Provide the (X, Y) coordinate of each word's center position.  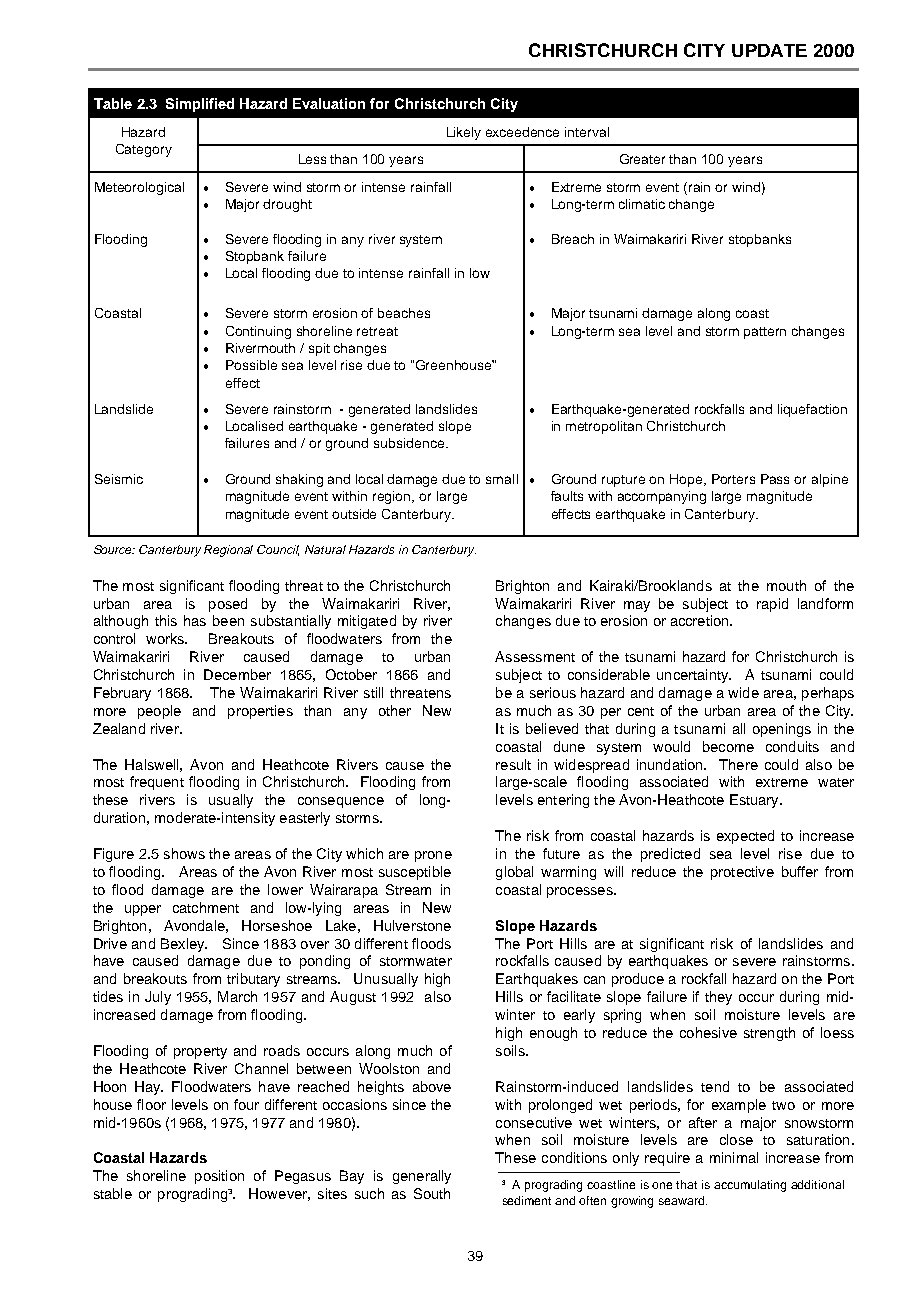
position (219, 1177)
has (195, 620)
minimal (734, 1157)
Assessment (535, 656)
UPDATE (769, 50)
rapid (772, 605)
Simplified (200, 105)
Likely (464, 133)
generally (422, 1177)
